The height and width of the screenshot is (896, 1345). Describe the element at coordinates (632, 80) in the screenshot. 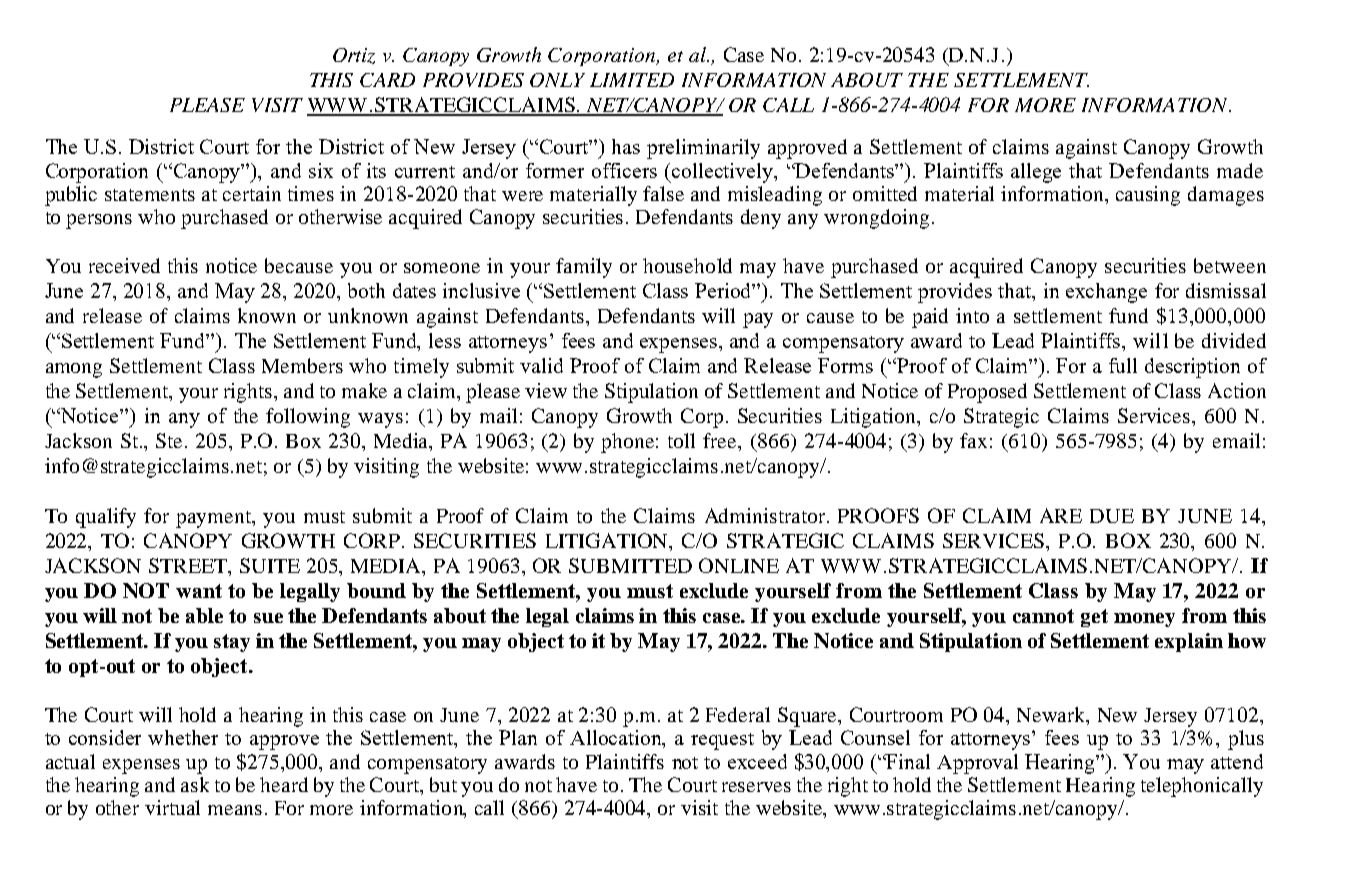

I see `LIMITED` at that location.
